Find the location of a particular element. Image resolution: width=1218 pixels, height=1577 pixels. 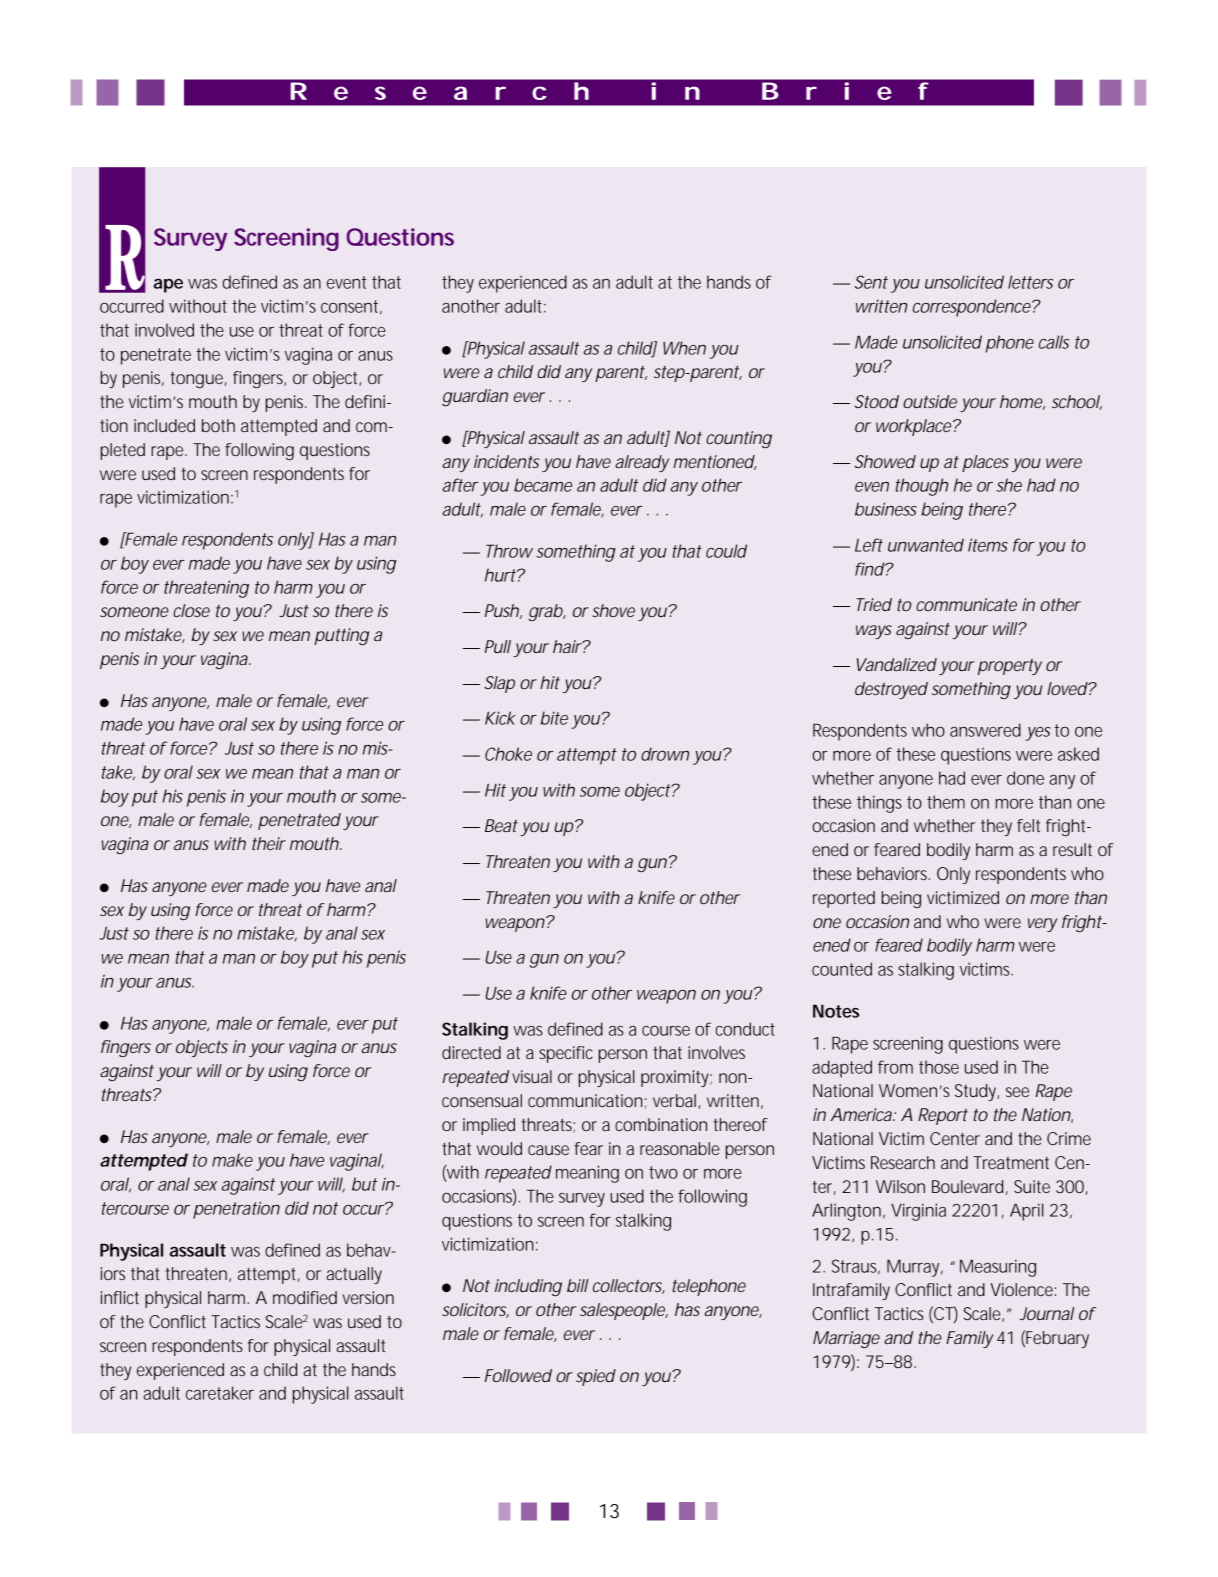

guardian is located at coordinates (475, 397).
